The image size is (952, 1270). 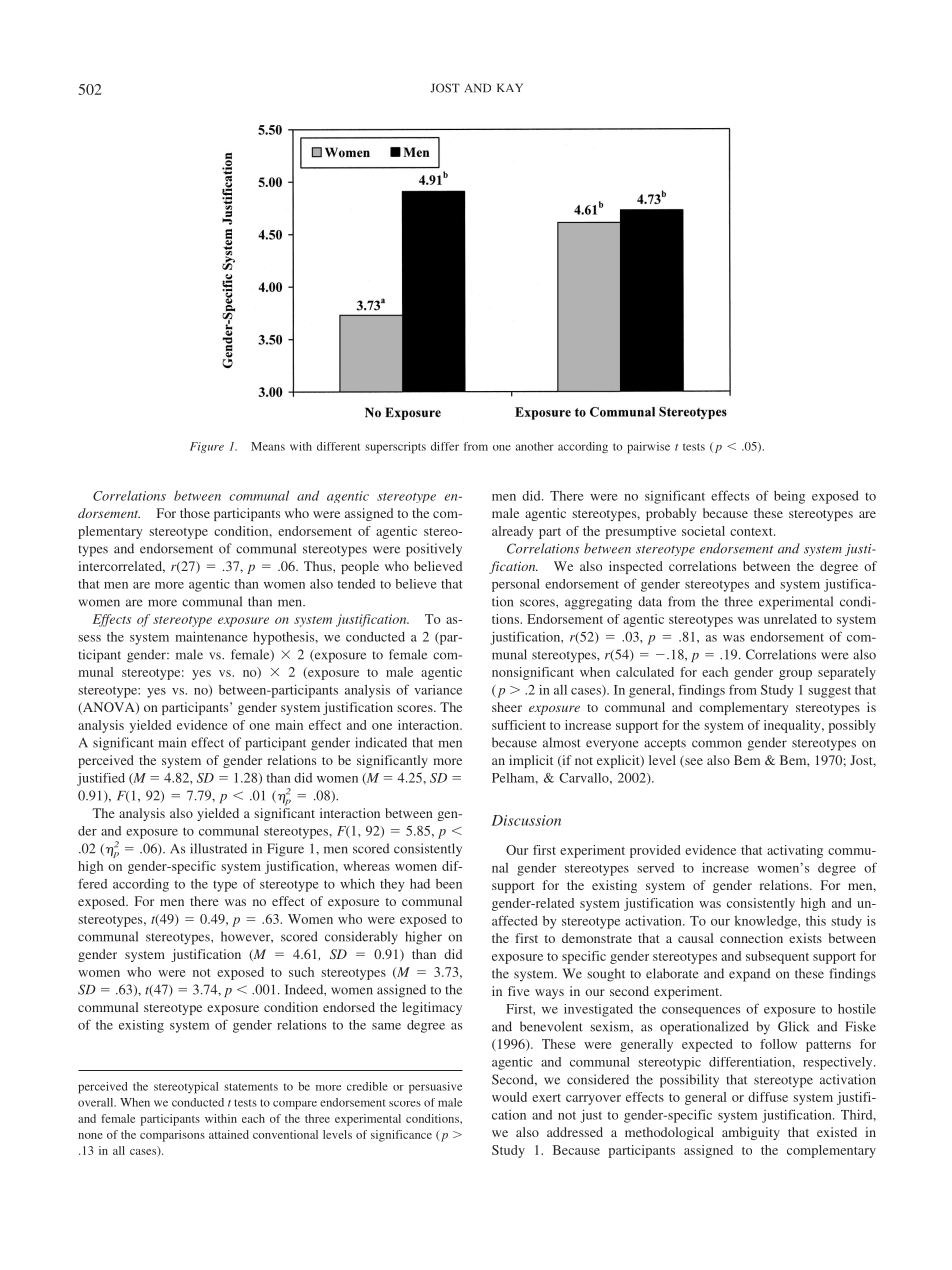 What do you see at coordinates (535, 446) in the screenshot?
I see `another` at bounding box center [535, 446].
